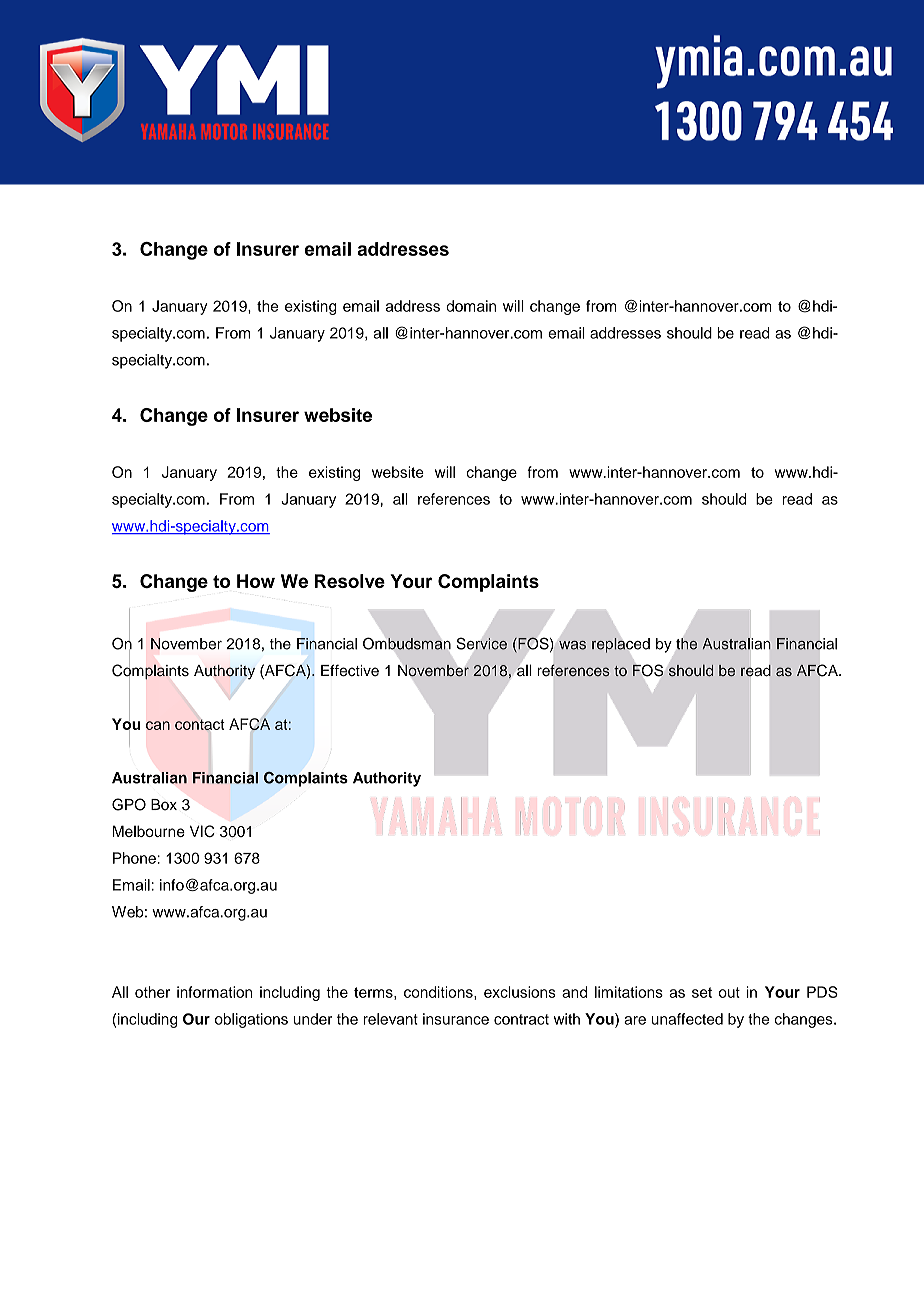 The image size is (924, 1308). I want to click on Resolve, so click(350, 581).
